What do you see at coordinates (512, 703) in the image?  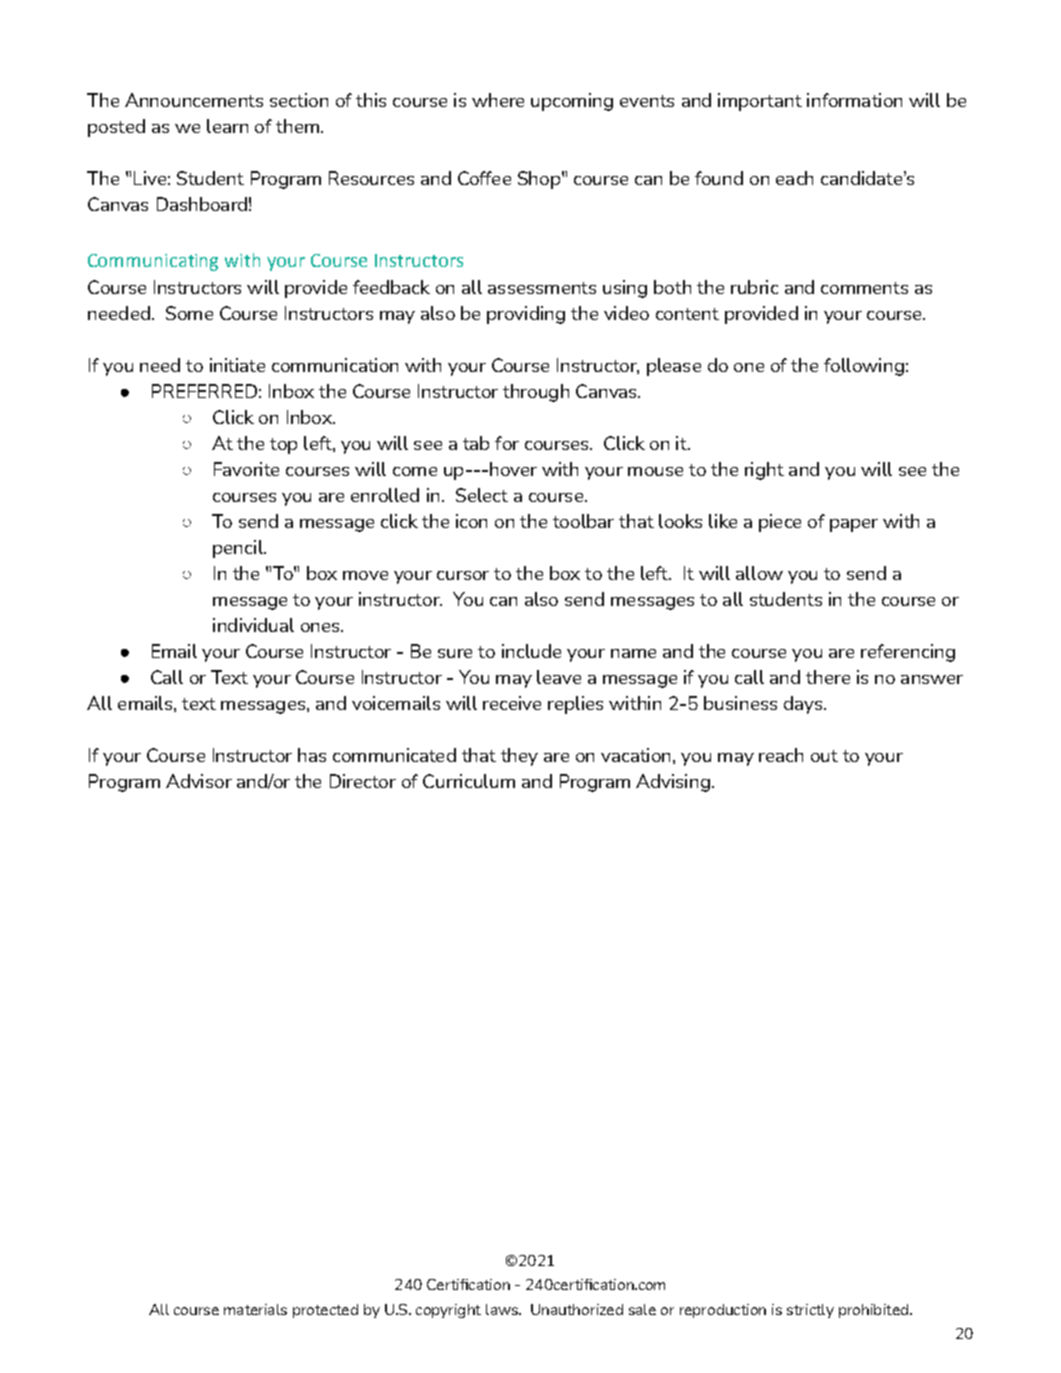 I see `receive` at bounding box center [512, 703].
